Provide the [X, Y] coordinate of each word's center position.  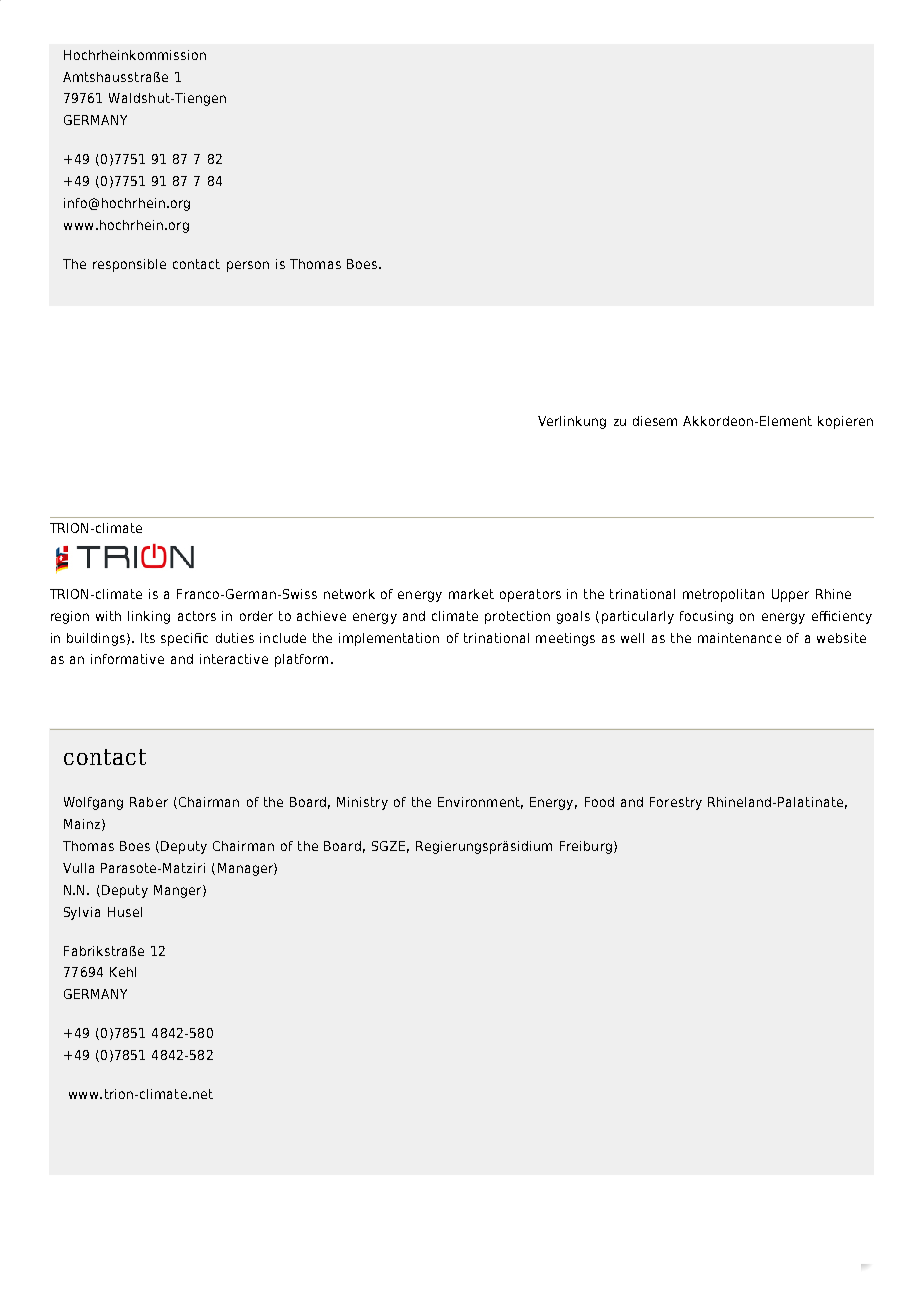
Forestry [676, 803]
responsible [129, 265]
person [248, 266]
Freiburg [586, 847]
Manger [179, 891]
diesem [655, 421]
